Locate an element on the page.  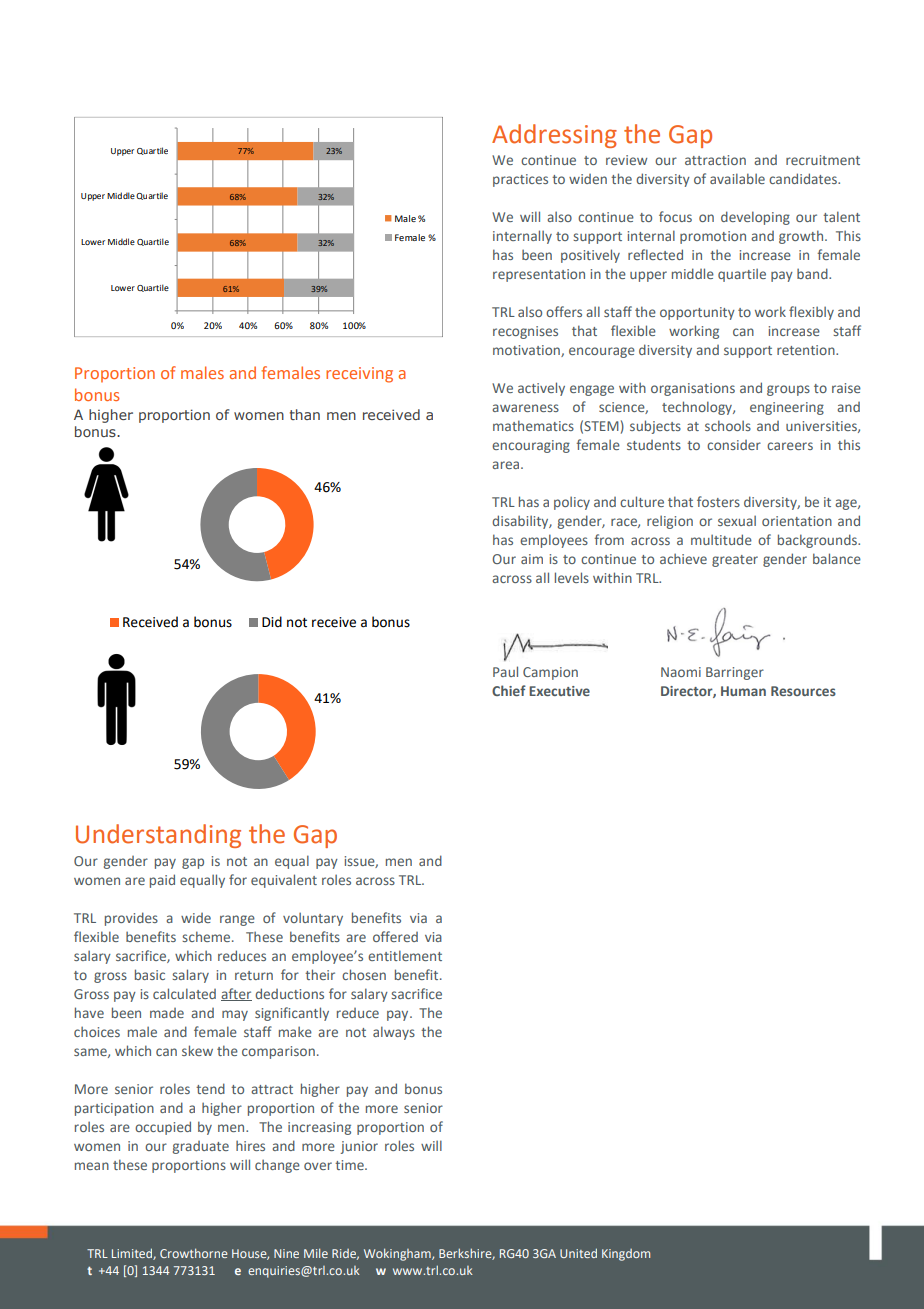
than is located at coordinates (305, 414).
